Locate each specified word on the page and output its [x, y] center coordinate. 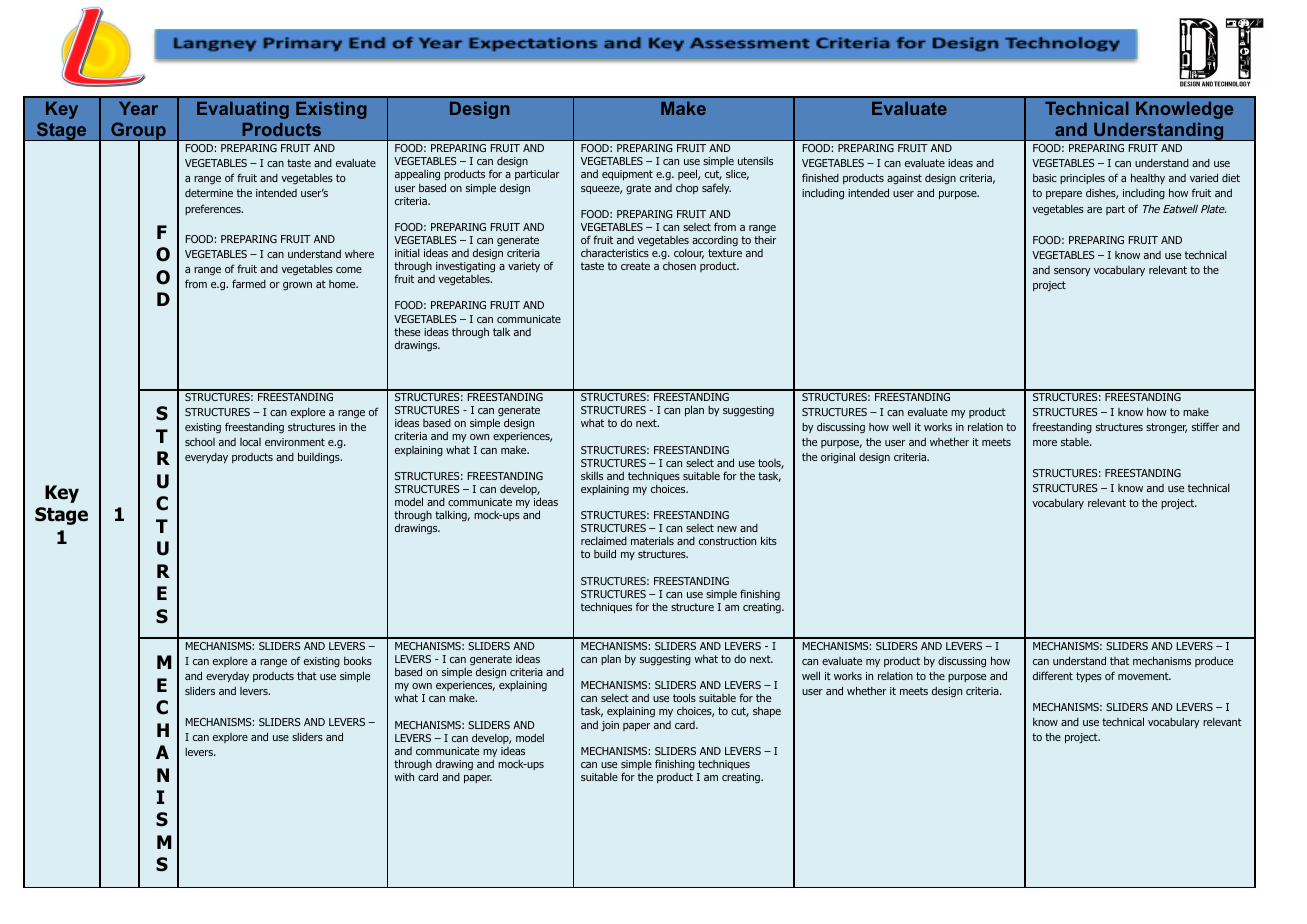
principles [1082, 179]
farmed [249, 283]
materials [652, 541]
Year [138, 108]
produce [1214, 662]
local [250, 442]
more [1045, 443]
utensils [755, 161]
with [404, 777]
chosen [679, 266]
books [358, 660]
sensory [1072, 272]
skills [592, 476]
